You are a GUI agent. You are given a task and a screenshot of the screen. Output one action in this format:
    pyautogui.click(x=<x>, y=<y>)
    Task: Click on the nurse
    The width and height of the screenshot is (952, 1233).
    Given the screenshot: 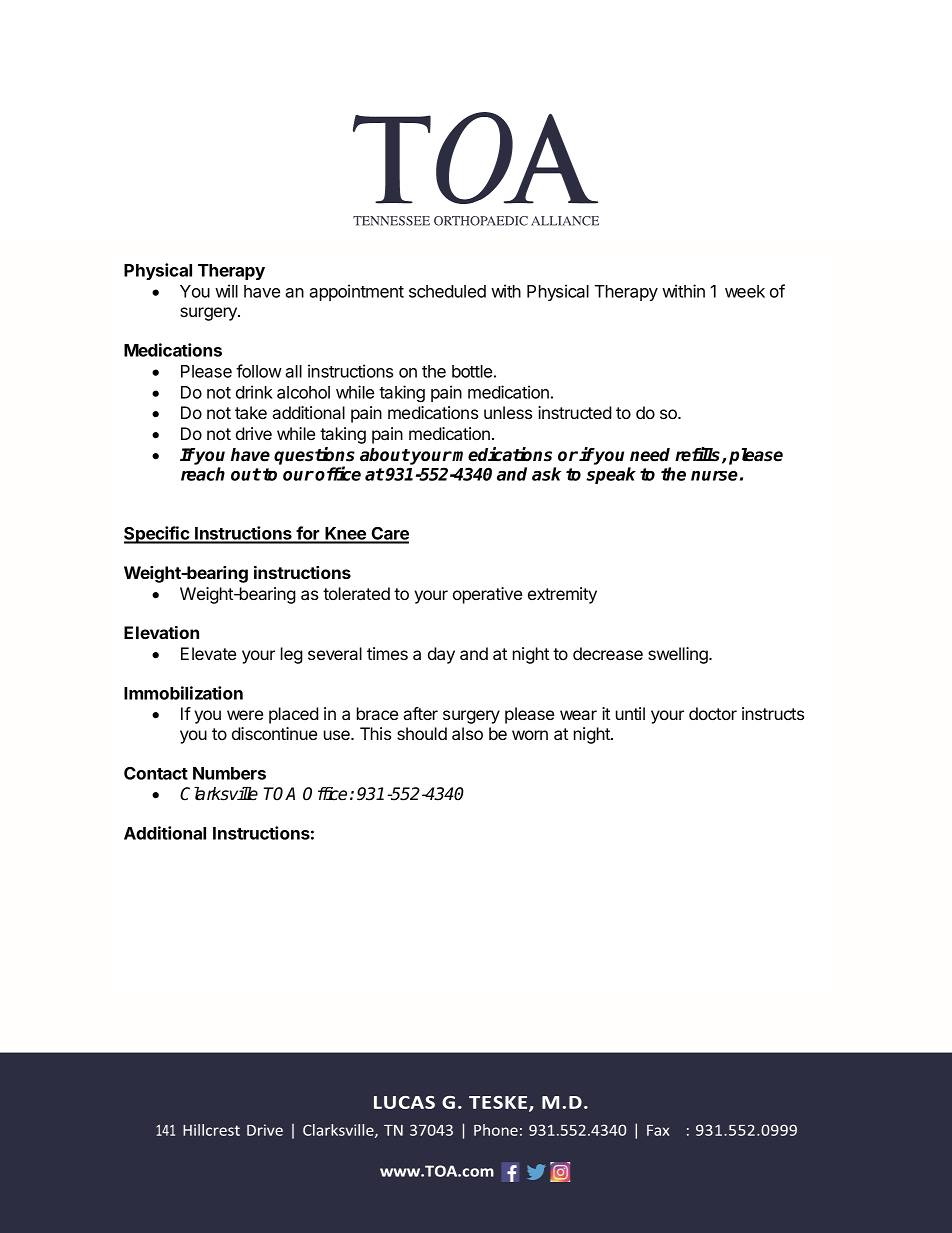 What is the action you would take?
    pyautogui.click(x=714, y=476)
